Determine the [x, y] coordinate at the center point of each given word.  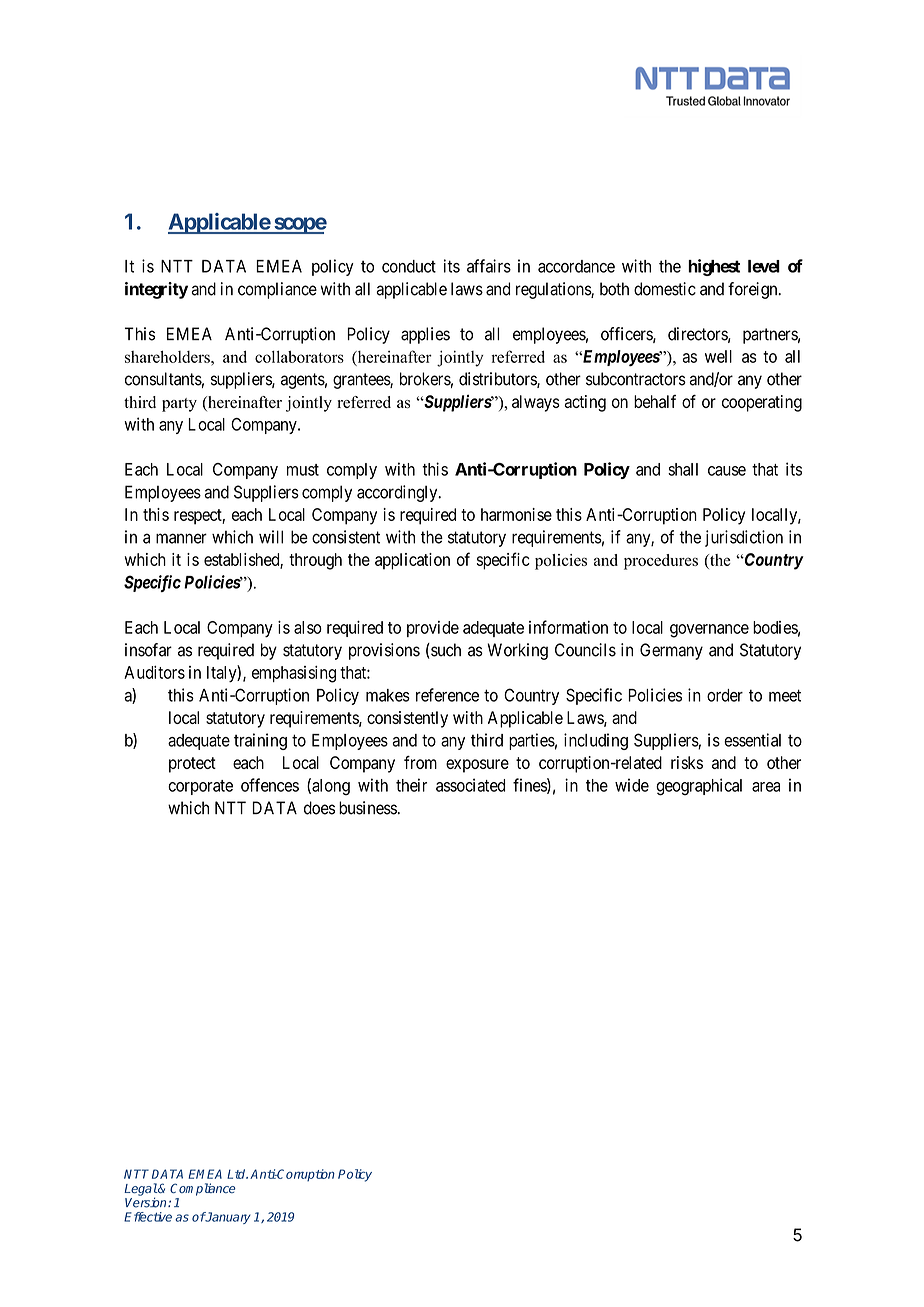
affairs [489, 266]
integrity [156, 290]
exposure [477, 766]
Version [147, 1202]
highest [714, 267]
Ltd [237, 1174]
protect [192, 765]
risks [687, 762]
